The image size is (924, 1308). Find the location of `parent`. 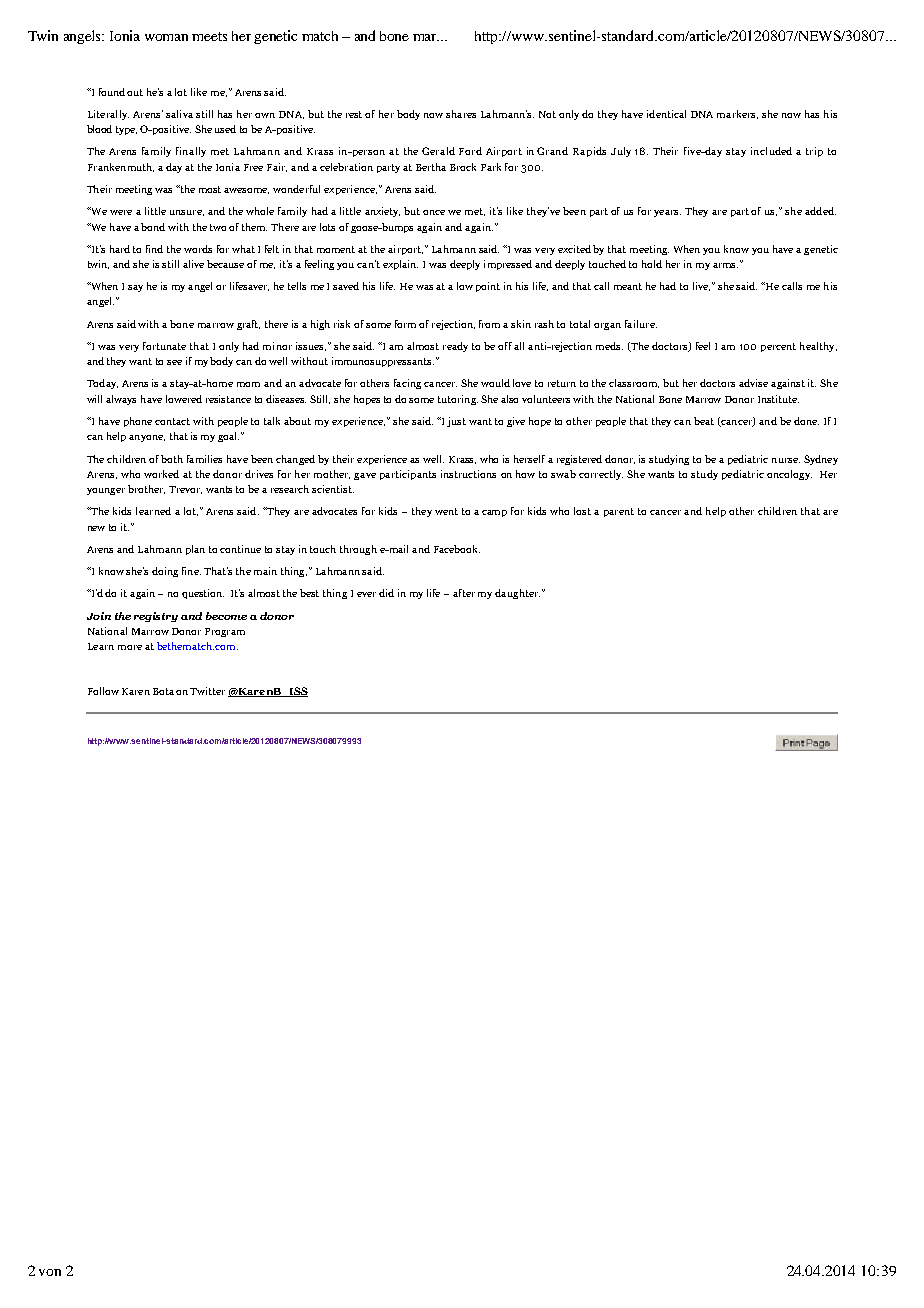

parent is located at coordinates (619, 512).
